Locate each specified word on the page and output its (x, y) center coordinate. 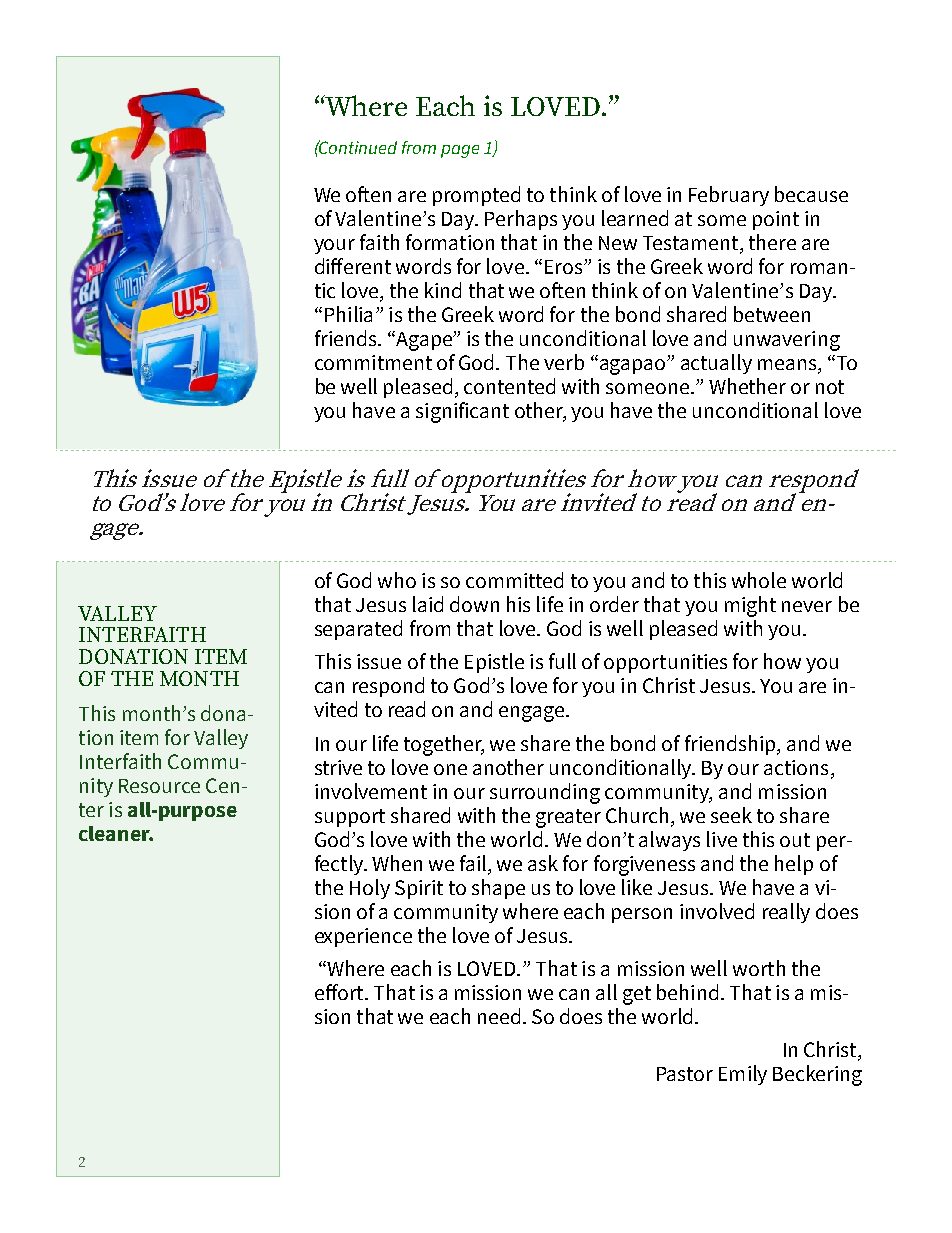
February (729, 196)
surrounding (545, 793)
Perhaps (521, 220)
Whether (747, 386)
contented (509, 386)
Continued (357, 147)
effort (340, 992)
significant (462, 412)
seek (731, 815)
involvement (371, 791)
